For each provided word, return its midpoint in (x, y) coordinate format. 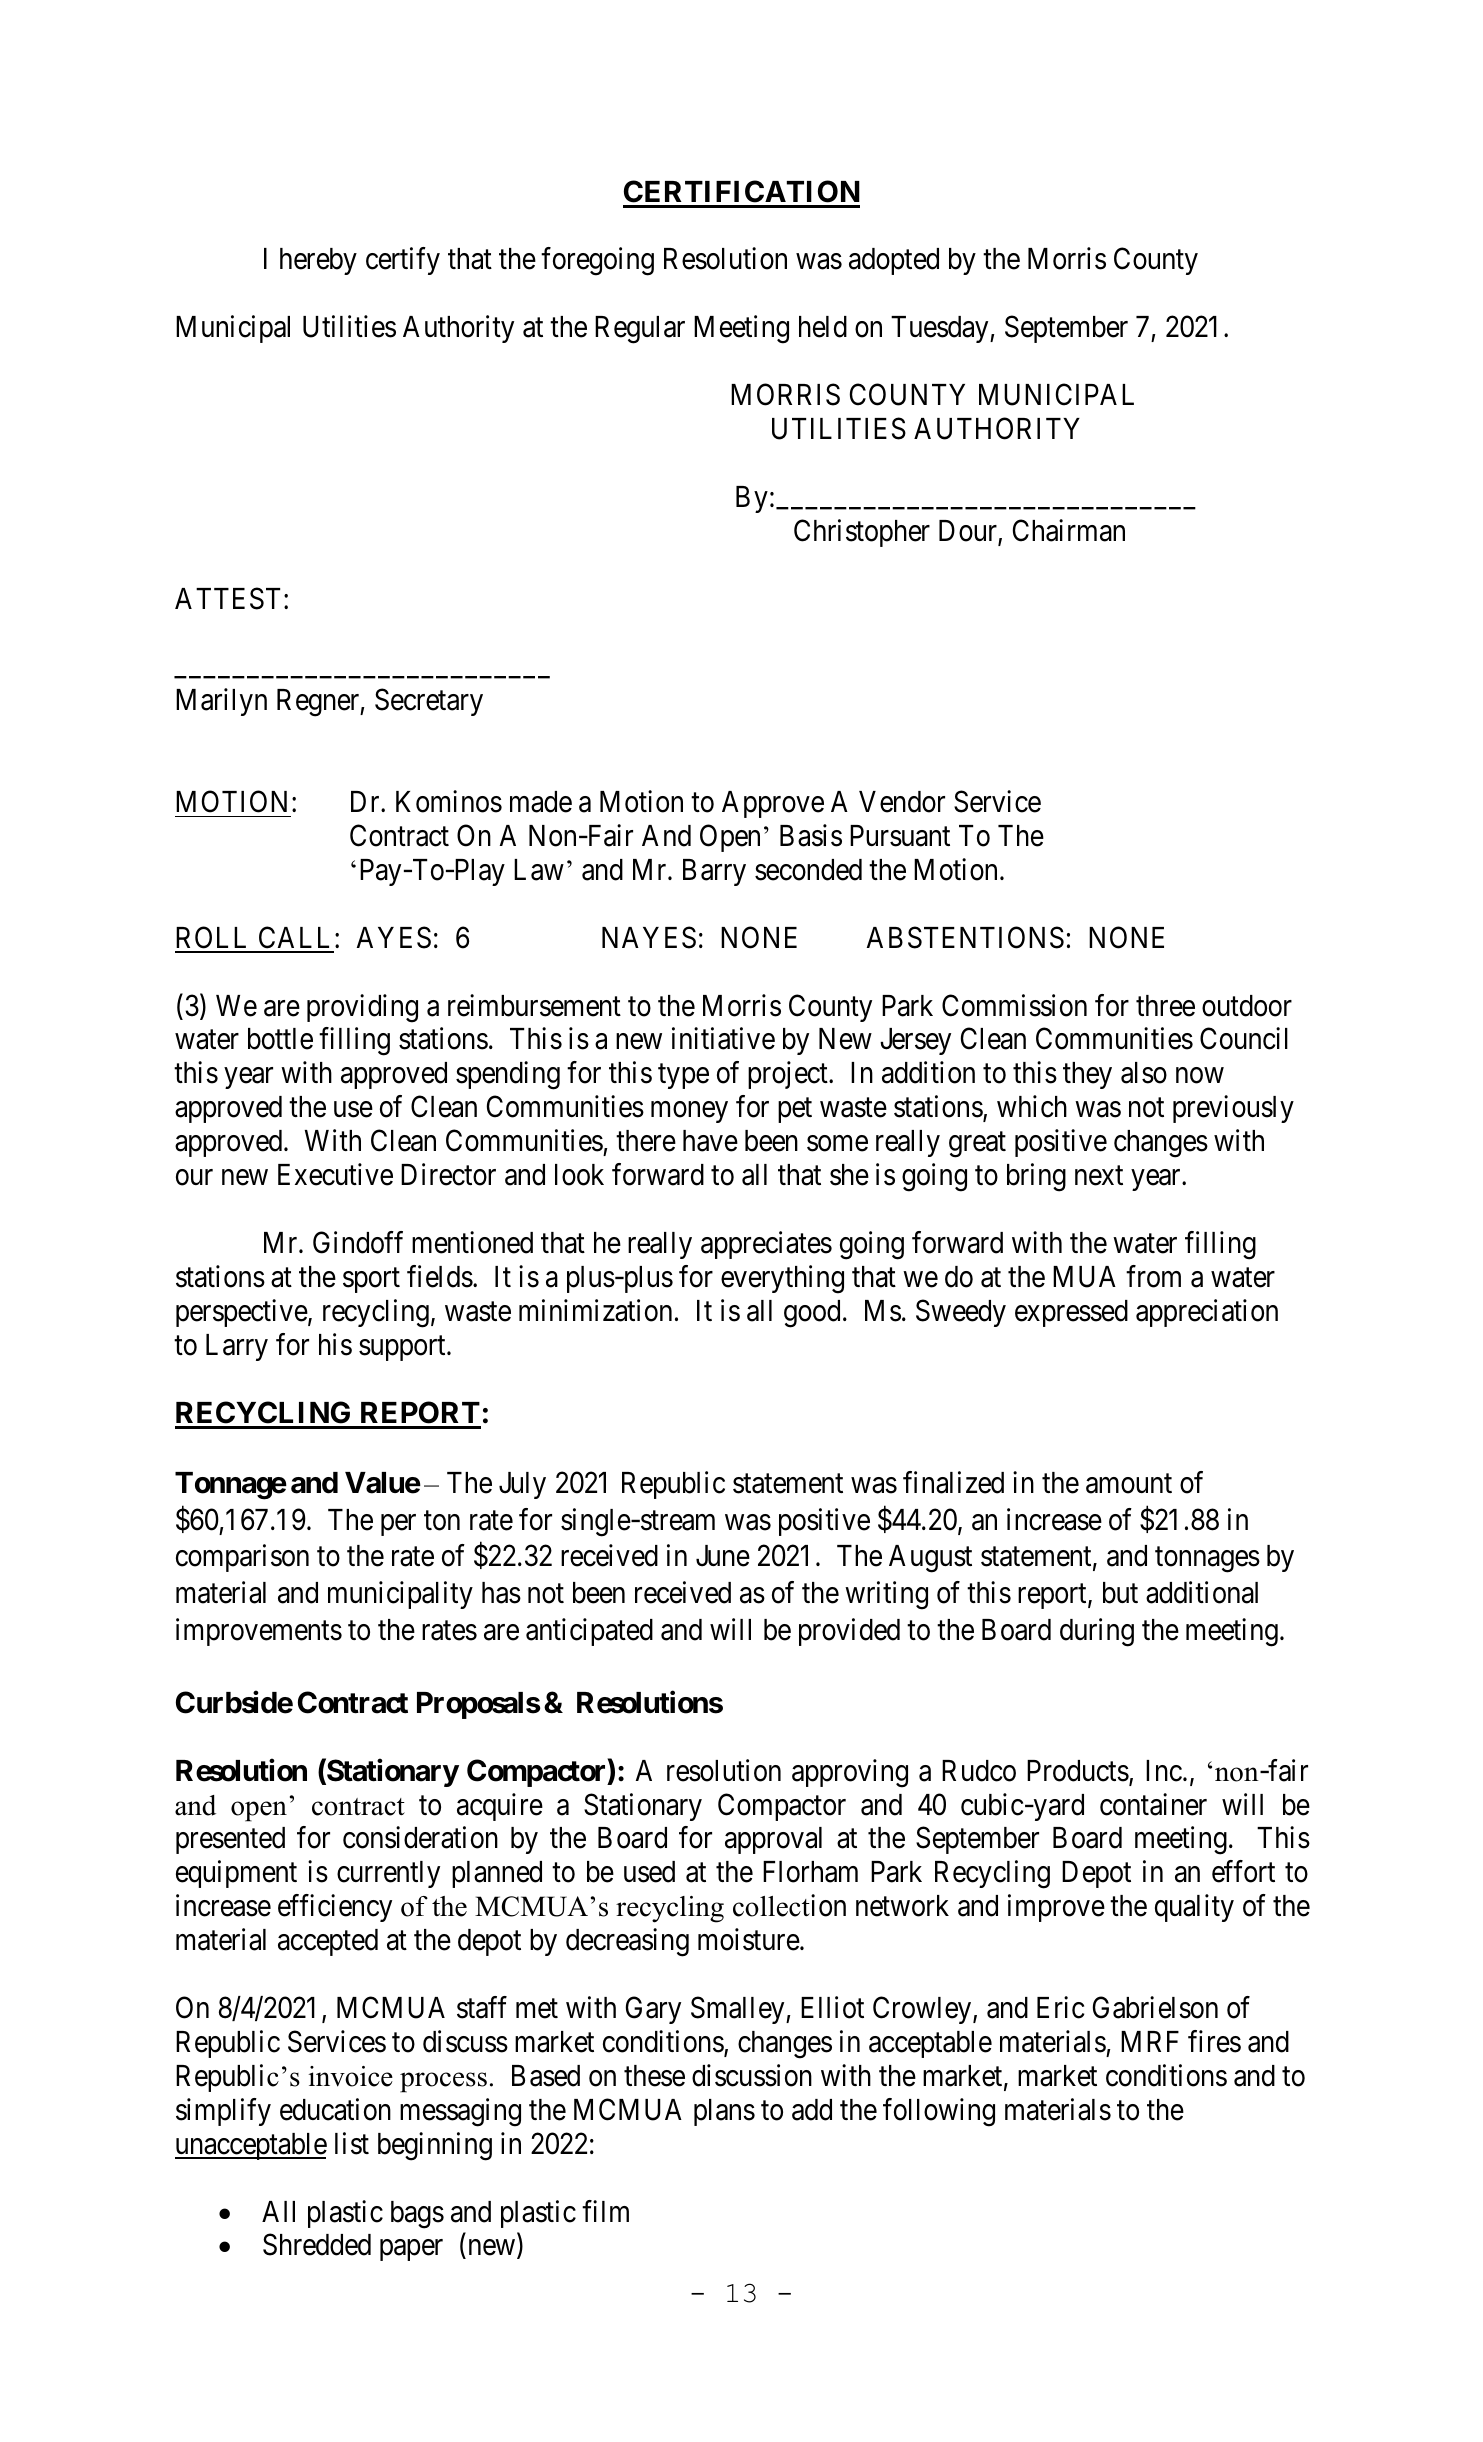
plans (724, 2112)
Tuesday (941, 329)
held (823, 327)
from (1153, 1276)
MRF (1150, 2041)
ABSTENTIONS (965, 937)
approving (850, 1773)
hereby (318, 261)
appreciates (766, 1245)
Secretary (429, 702)
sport (371, 1280)
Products (1078, 1771)
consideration (420, 1838)
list (352, 2143)
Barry (714, 872)
